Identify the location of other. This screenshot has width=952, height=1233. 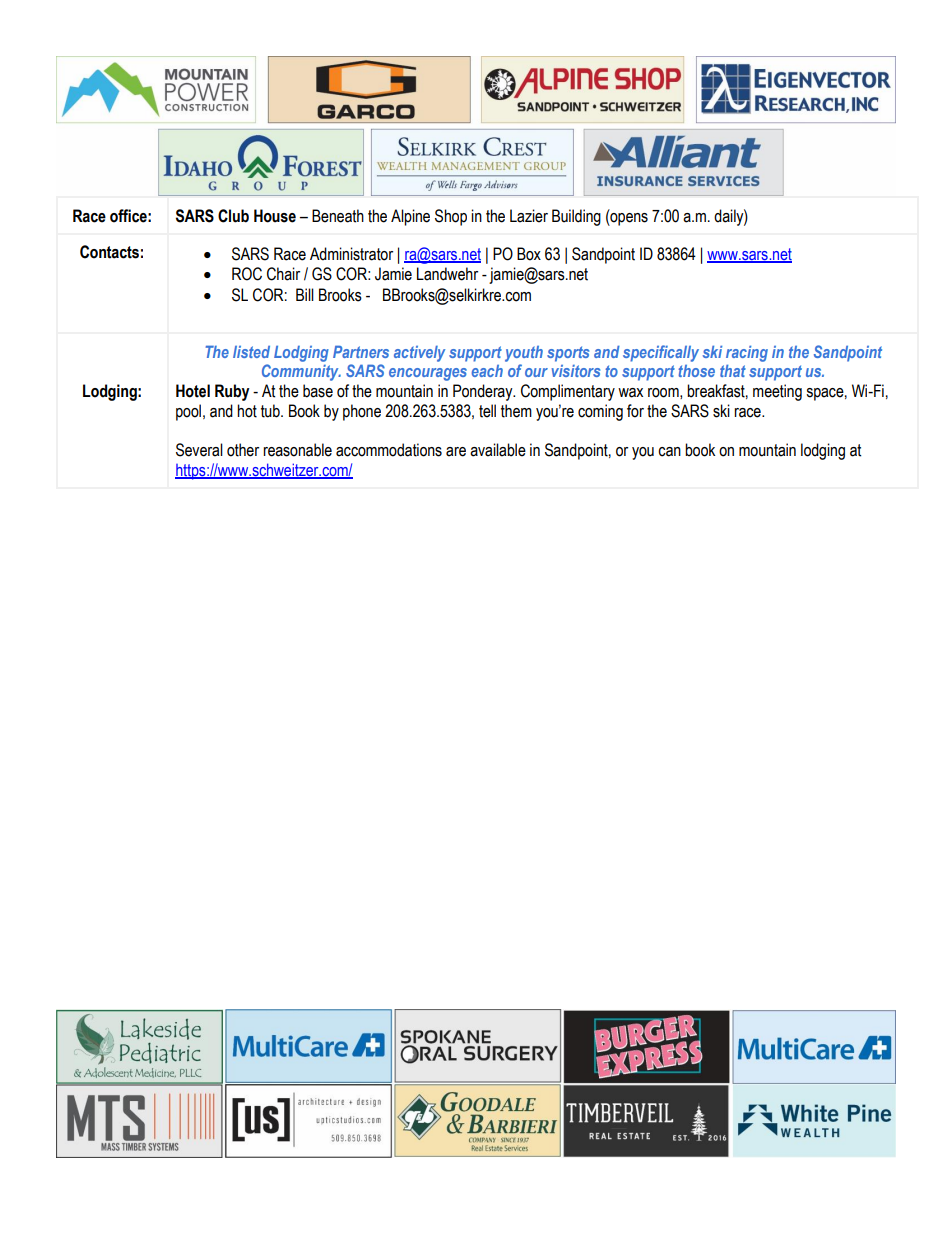
(243, 450).
